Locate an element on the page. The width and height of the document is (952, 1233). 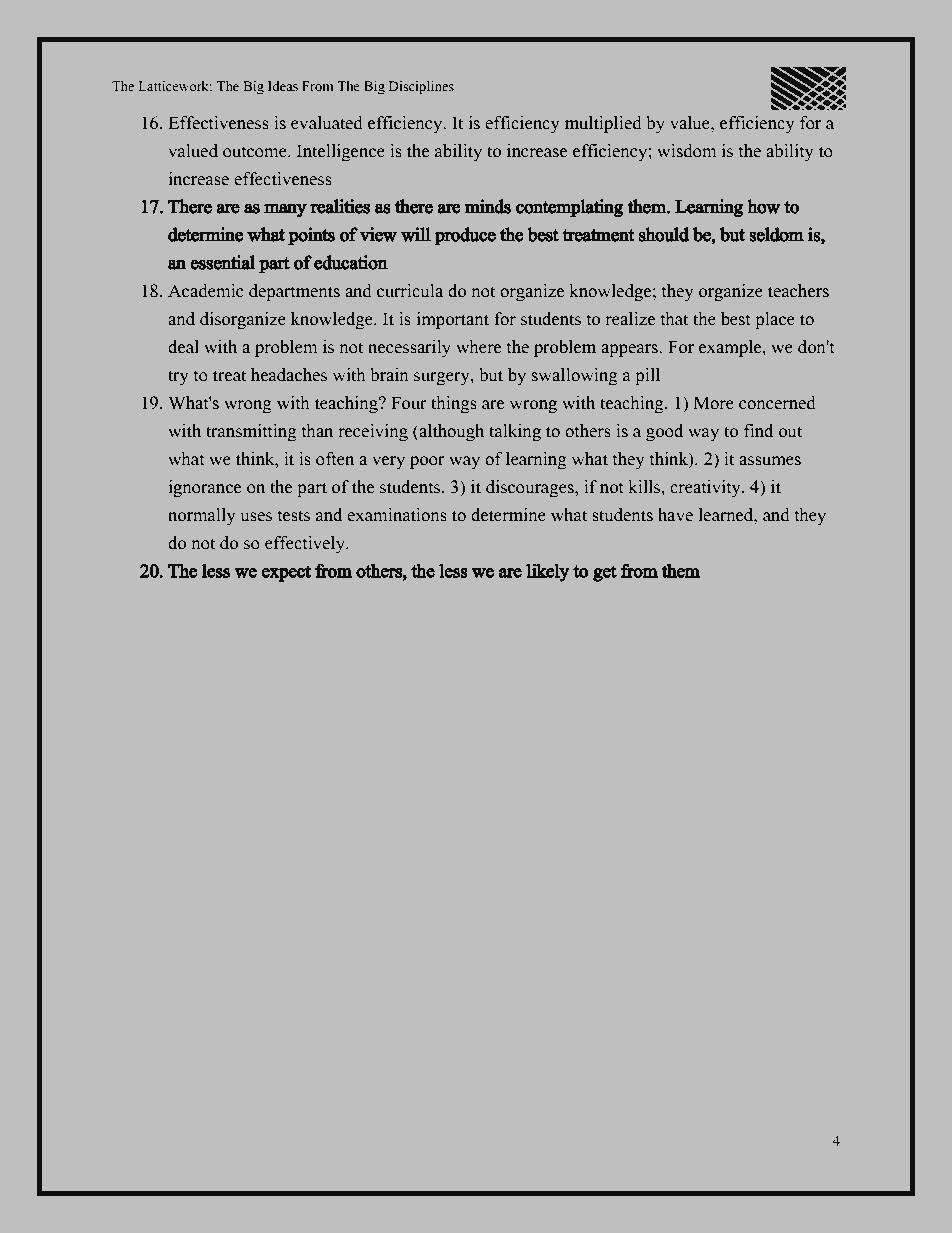
deal is located at coordinates (183, 347).
